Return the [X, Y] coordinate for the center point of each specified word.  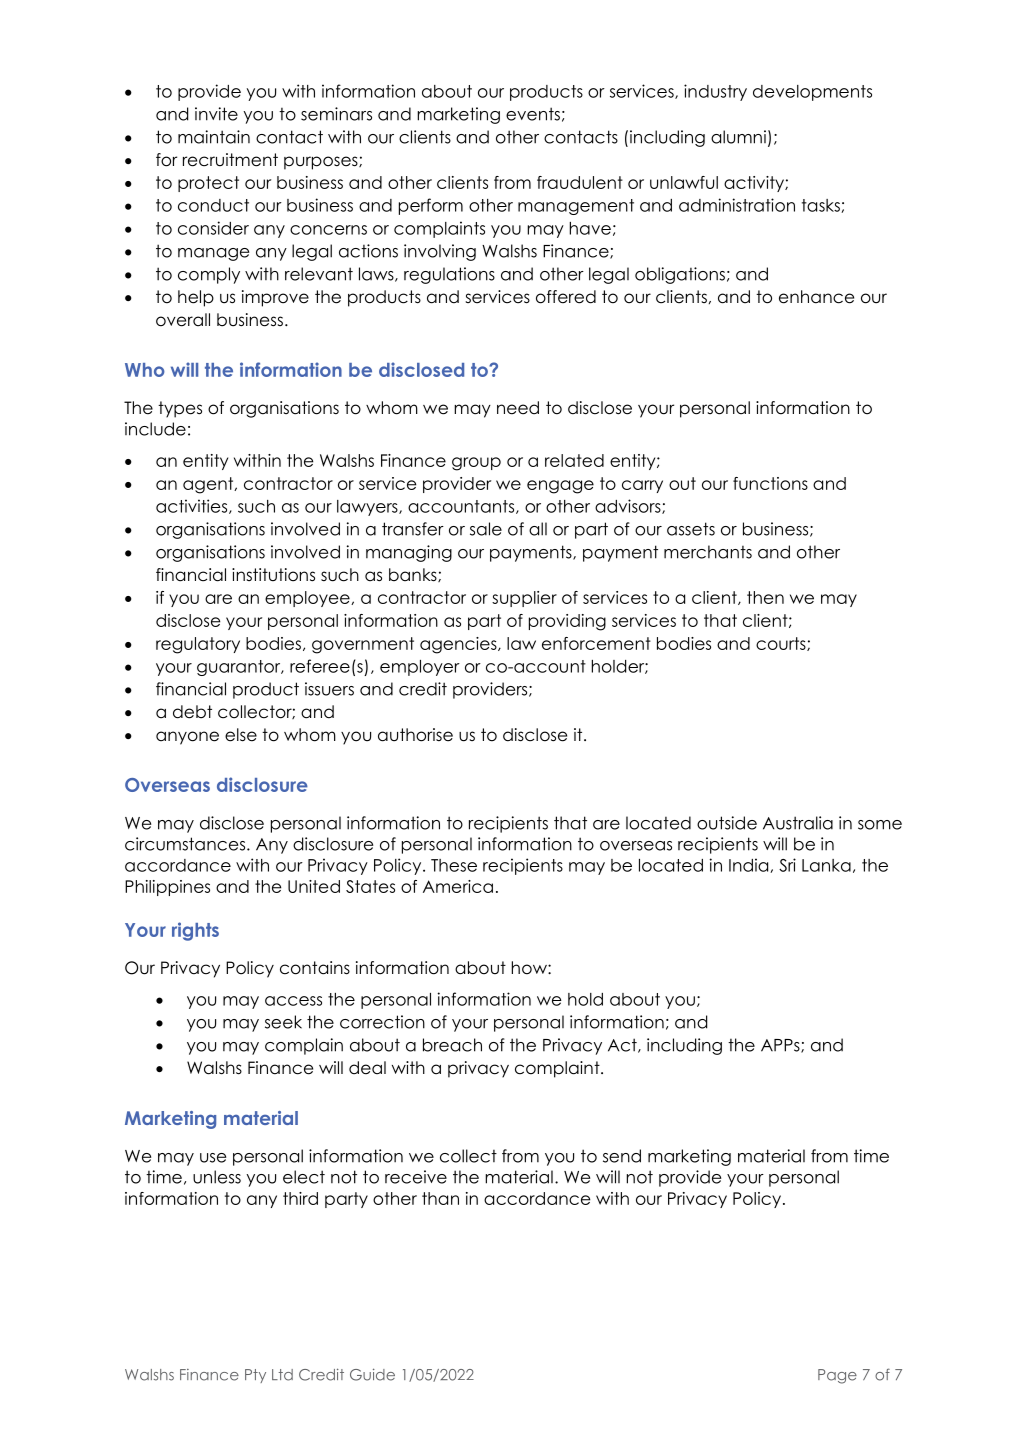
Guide [372, 1374]
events [533, 114]
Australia [798, 823]
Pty [255, 1376]
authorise [415, 735]
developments [812, 93]
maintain [214, 137]
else [241, 735]
